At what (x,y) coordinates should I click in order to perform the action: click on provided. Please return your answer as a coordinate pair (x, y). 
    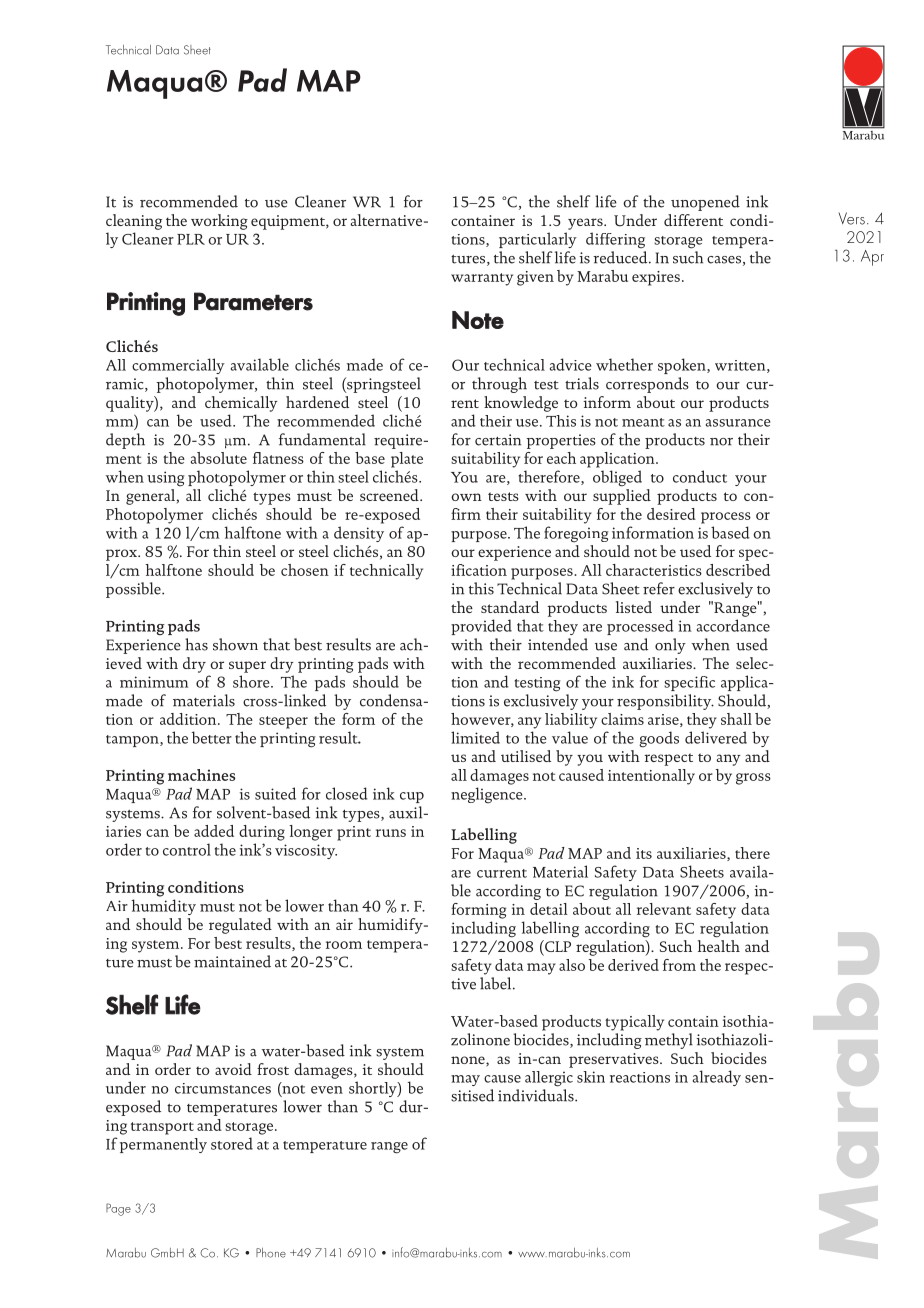
    Looking at the image, I should click on (481, 627).
